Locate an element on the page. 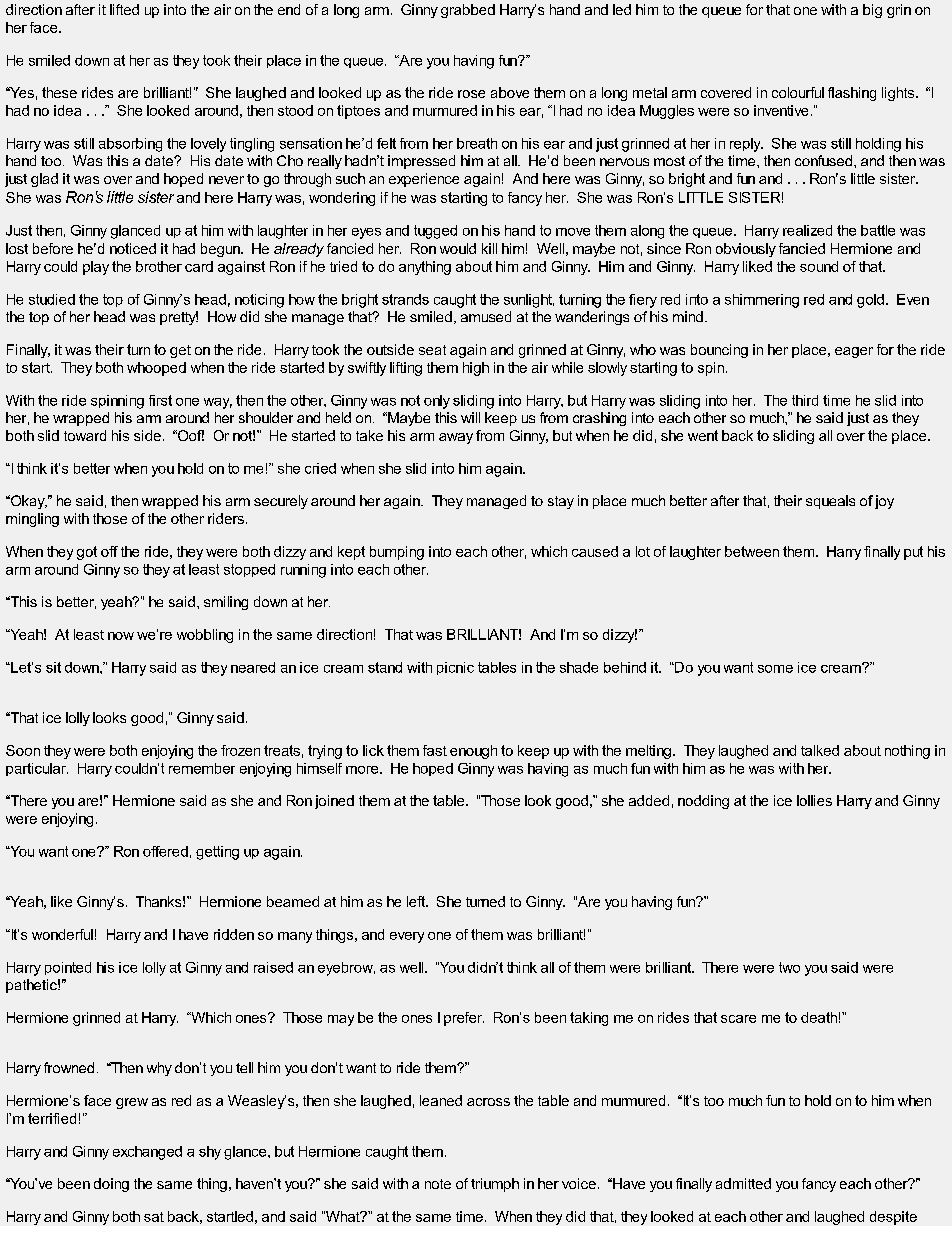 This image has width=952, height=1233. amused is located at coordinates (486, 316).
